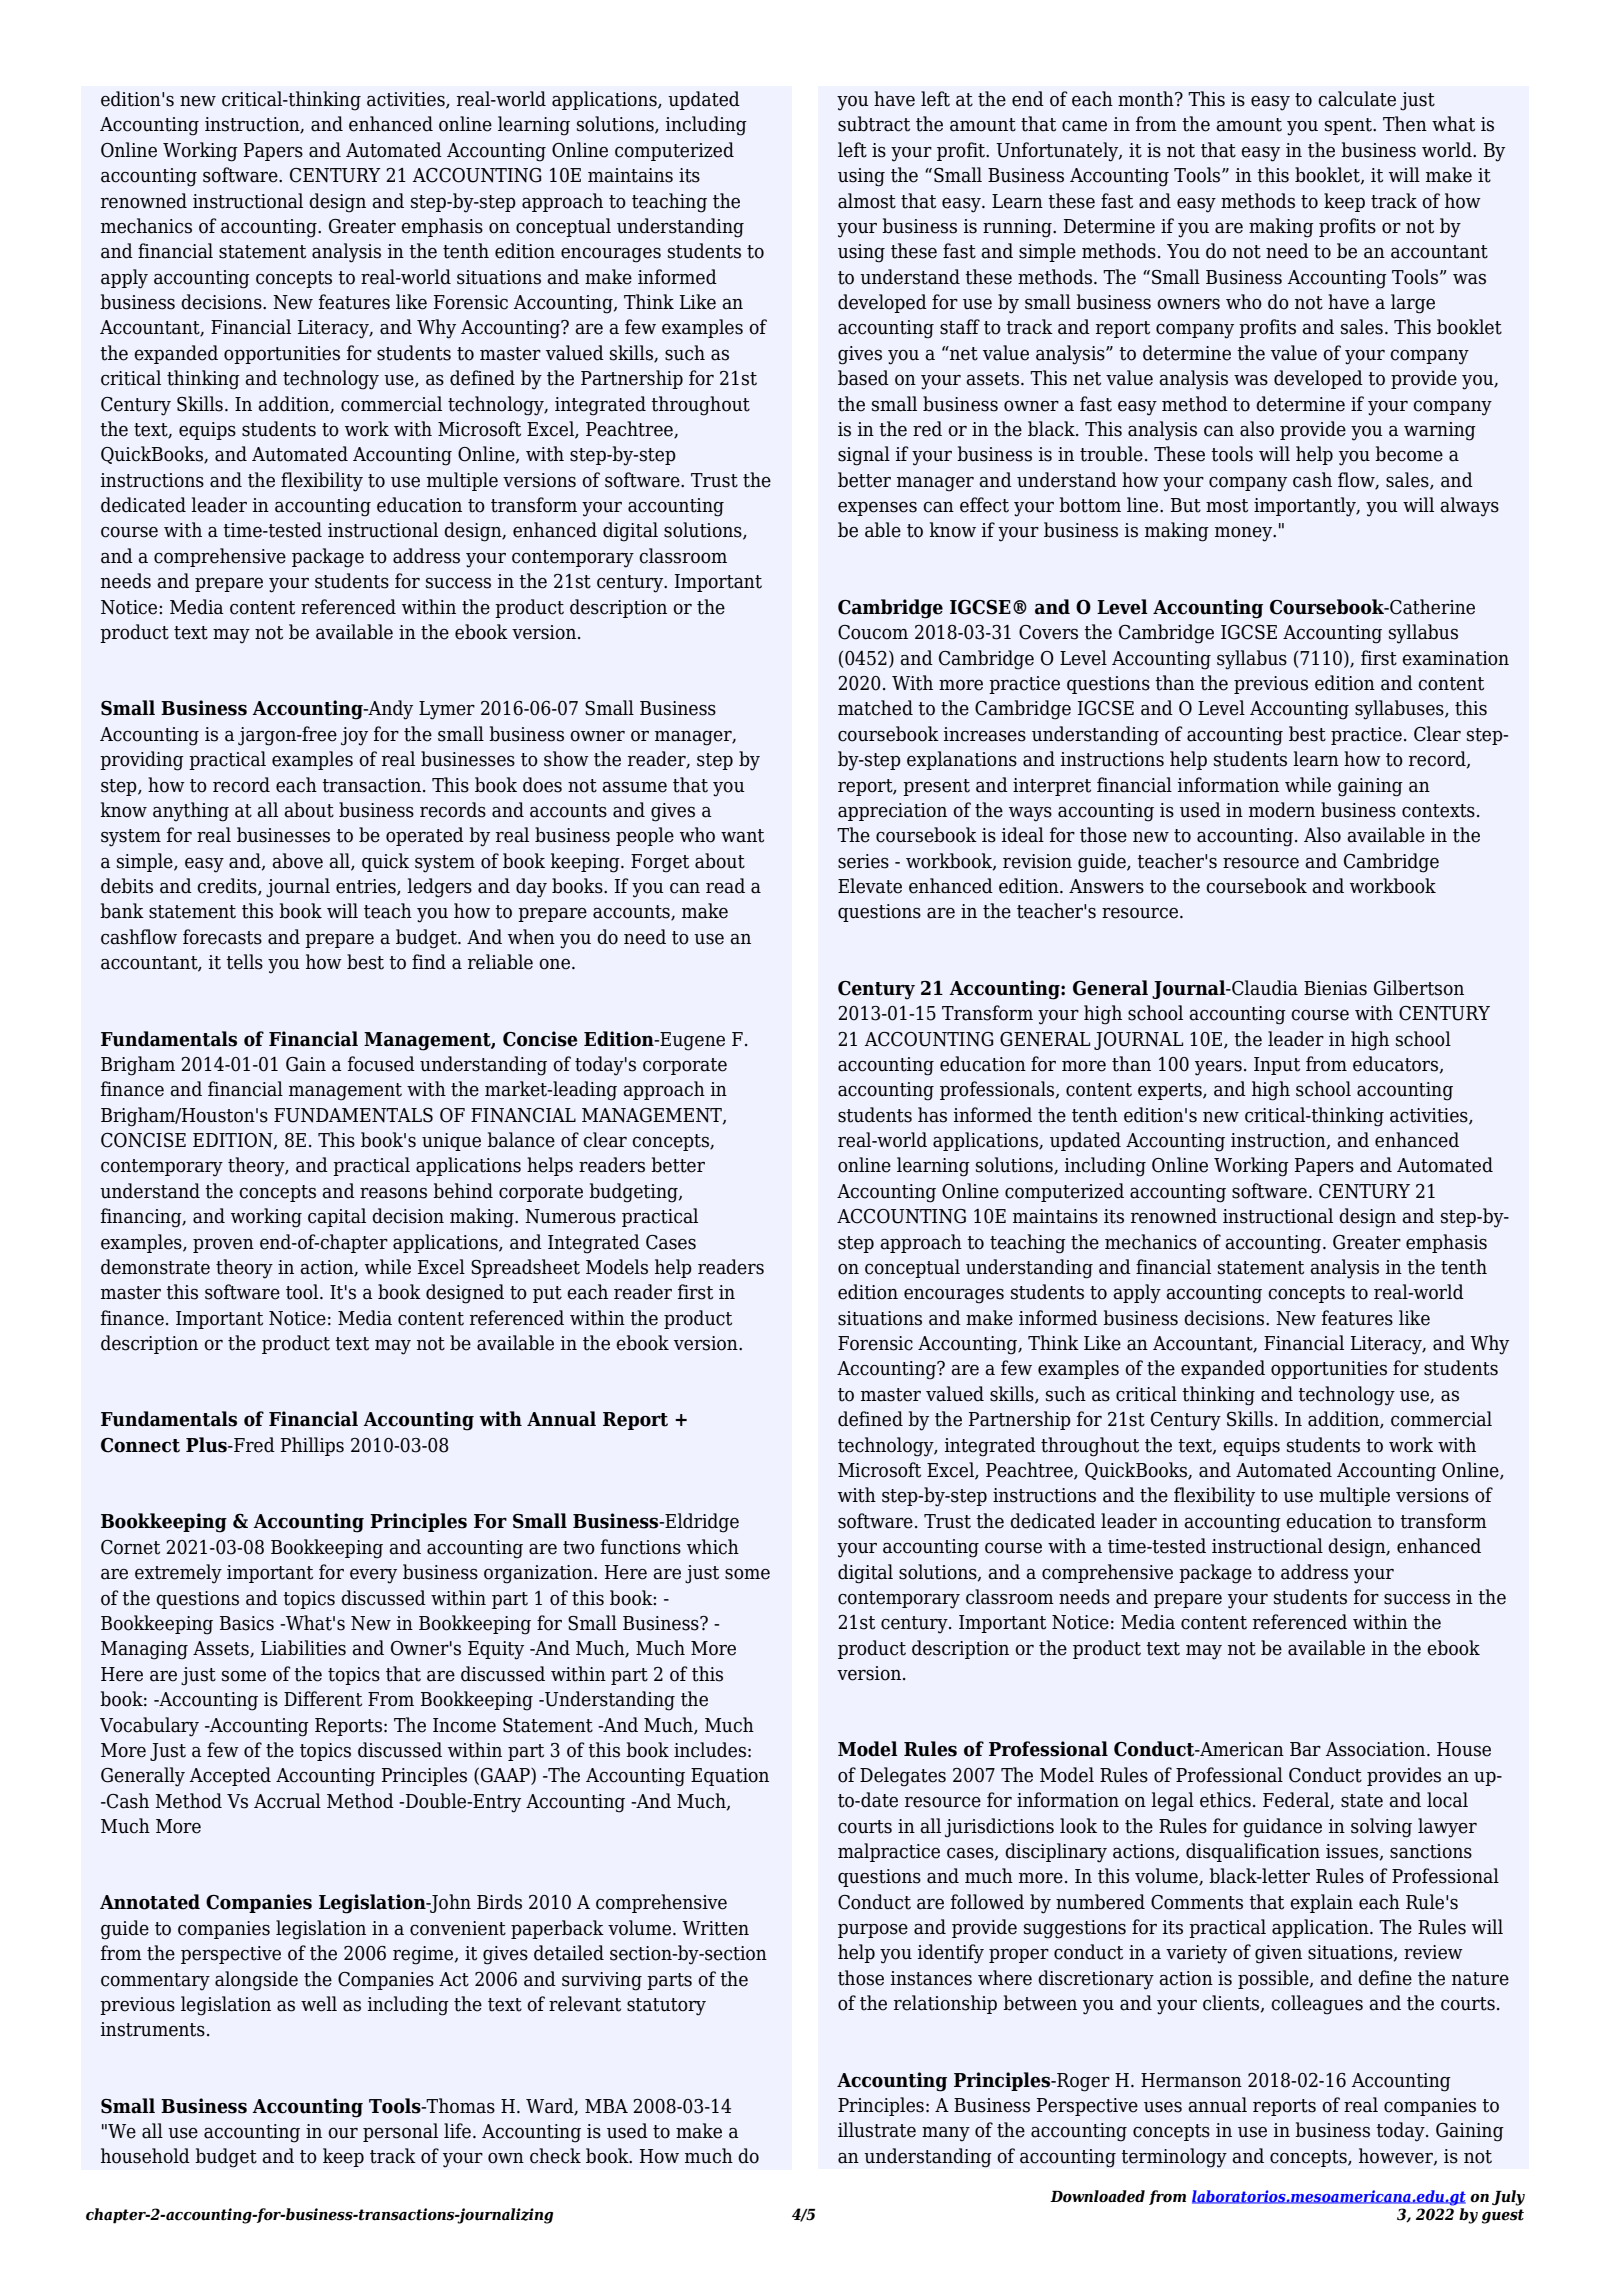  I want to click on above, so click(297, 861).
